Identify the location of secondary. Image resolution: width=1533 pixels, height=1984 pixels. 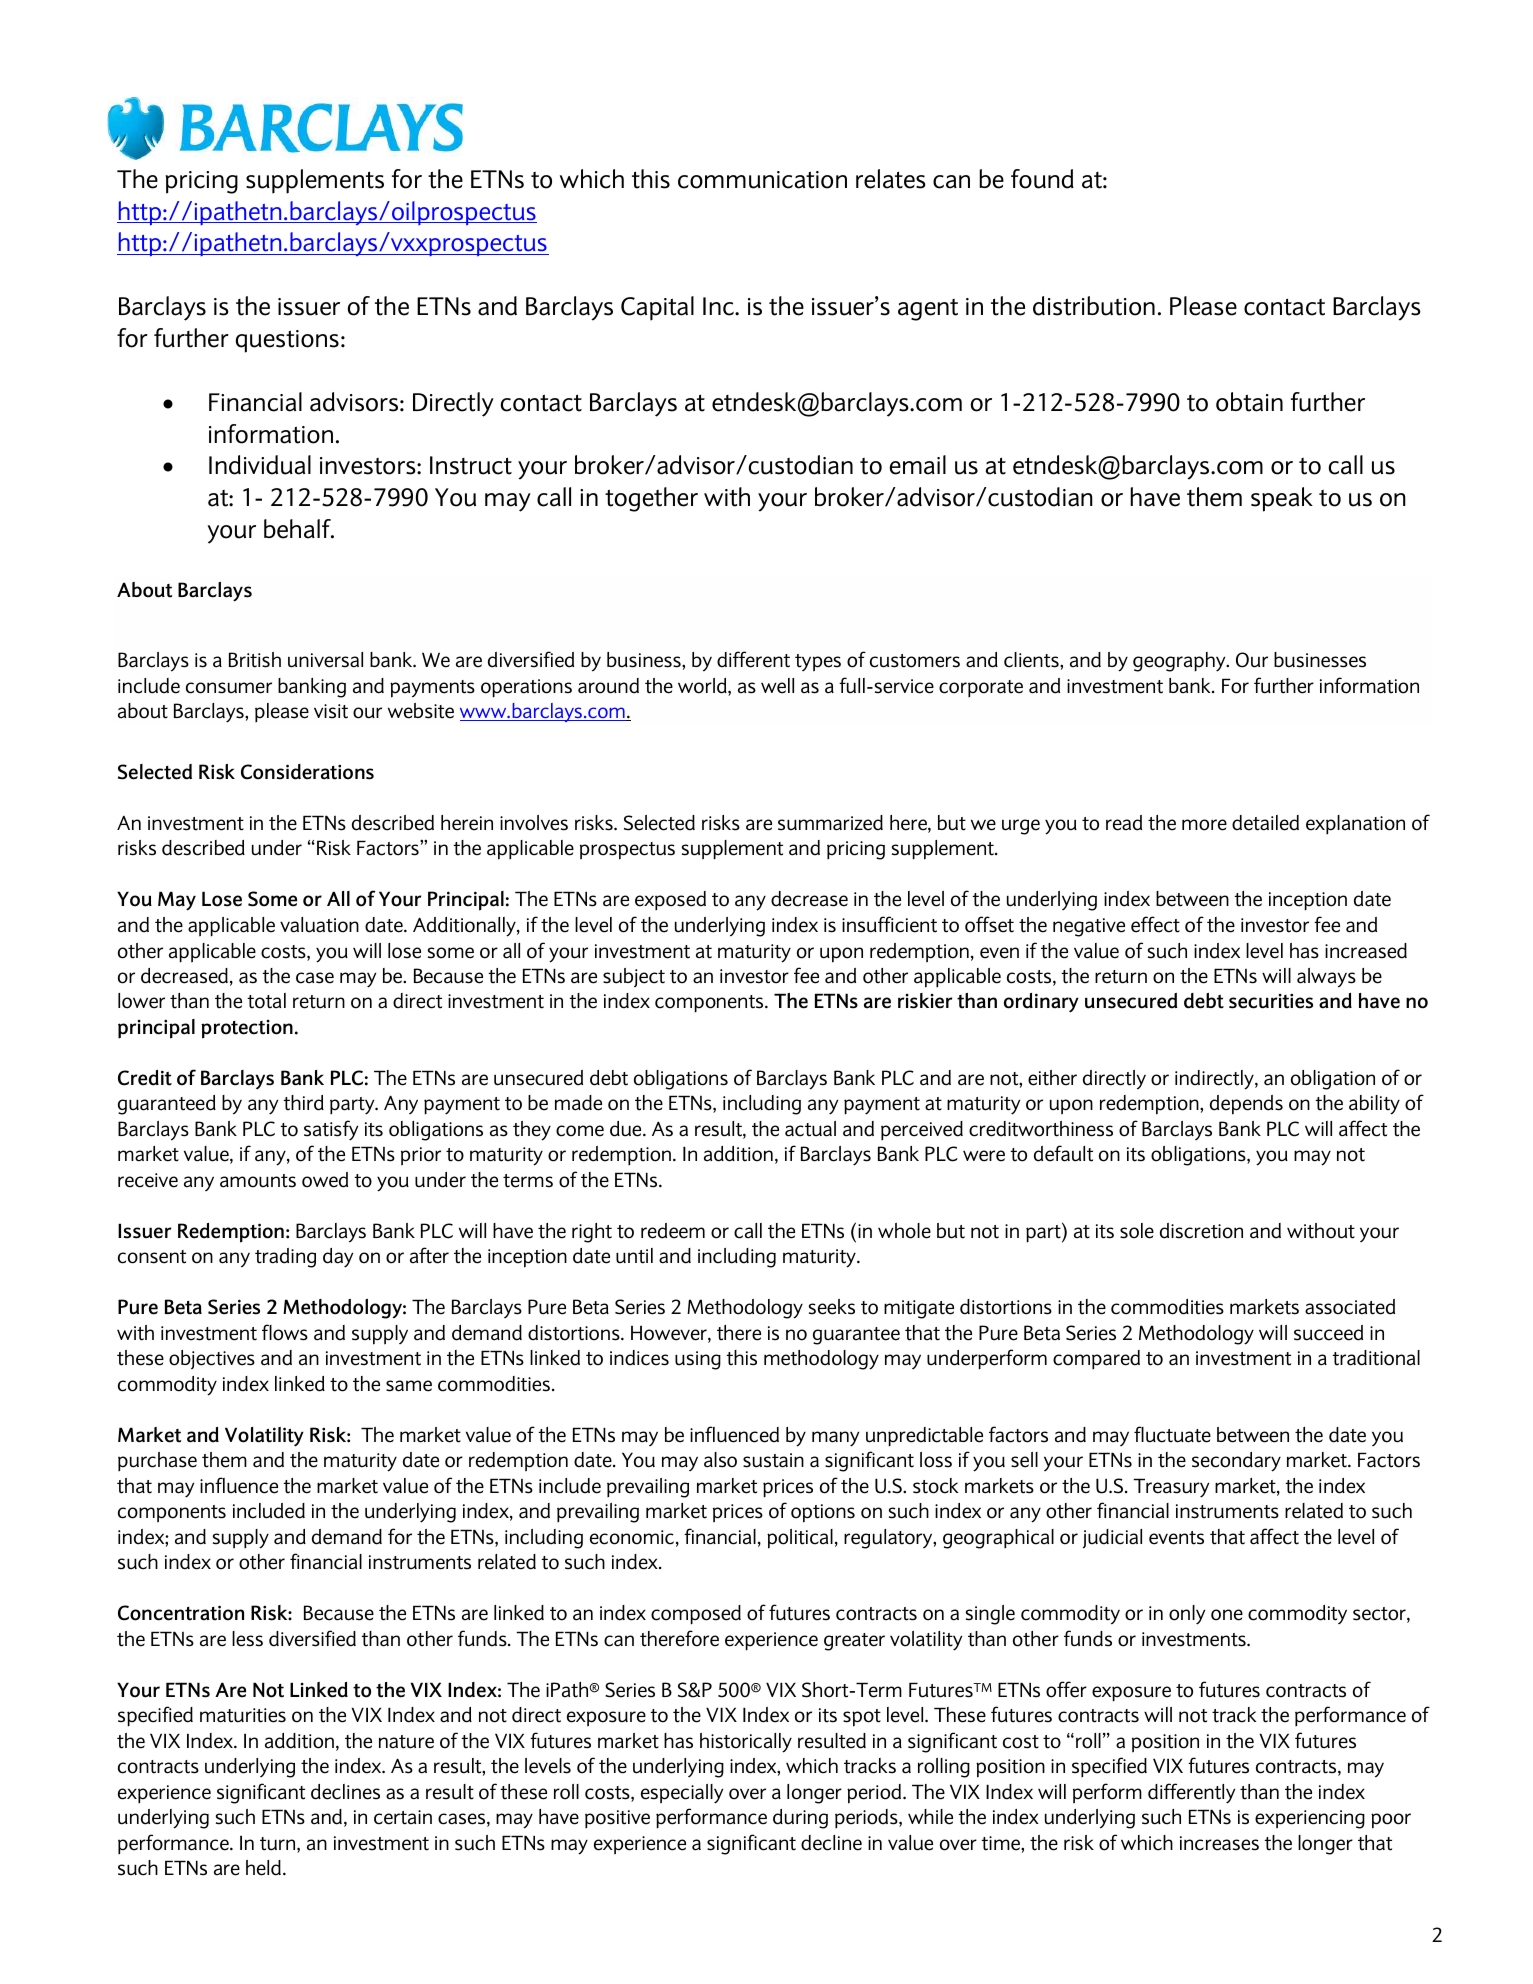
(1236, 1462).
